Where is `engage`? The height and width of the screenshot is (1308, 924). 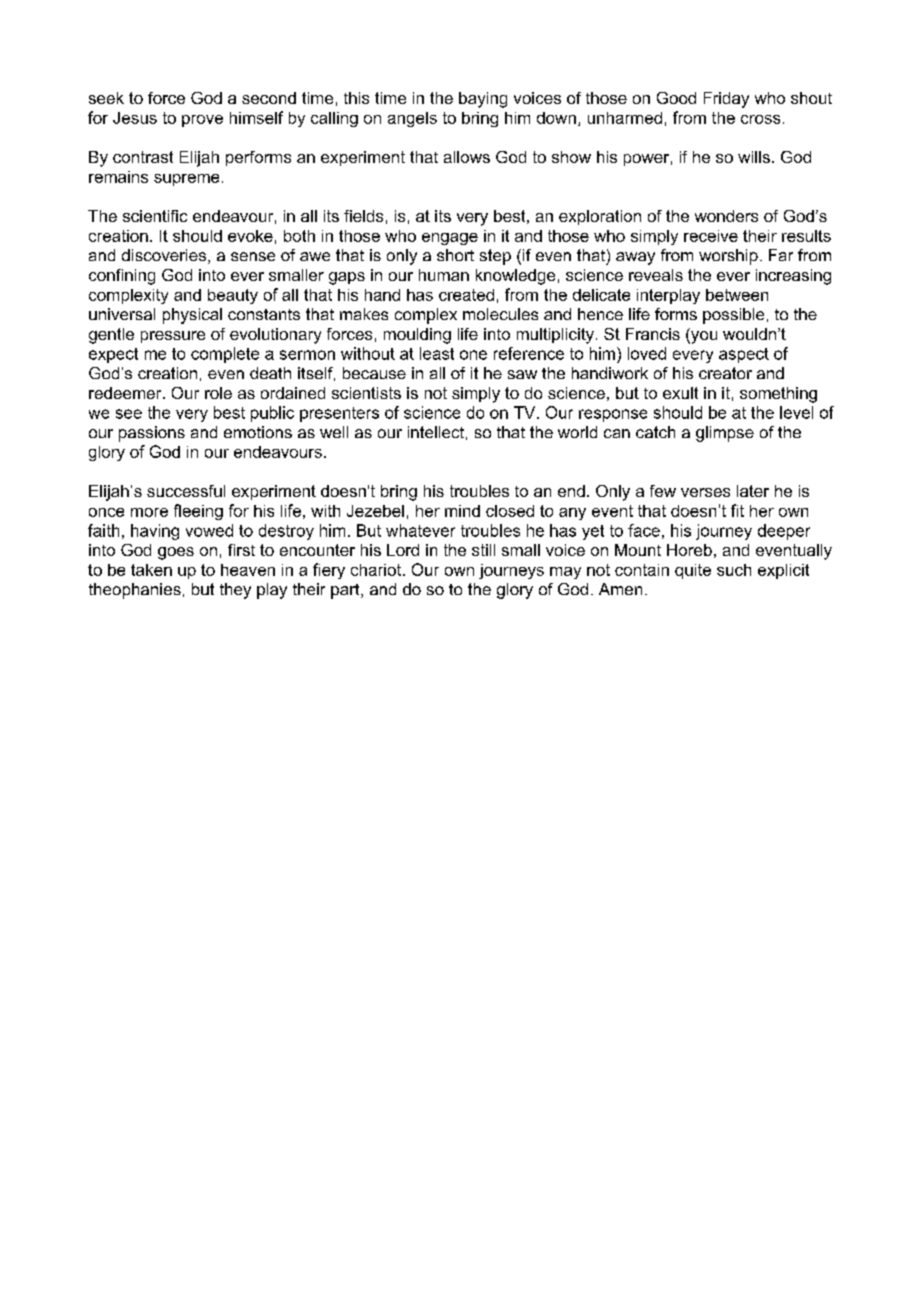
engage is located at coordinates (450, 239).
